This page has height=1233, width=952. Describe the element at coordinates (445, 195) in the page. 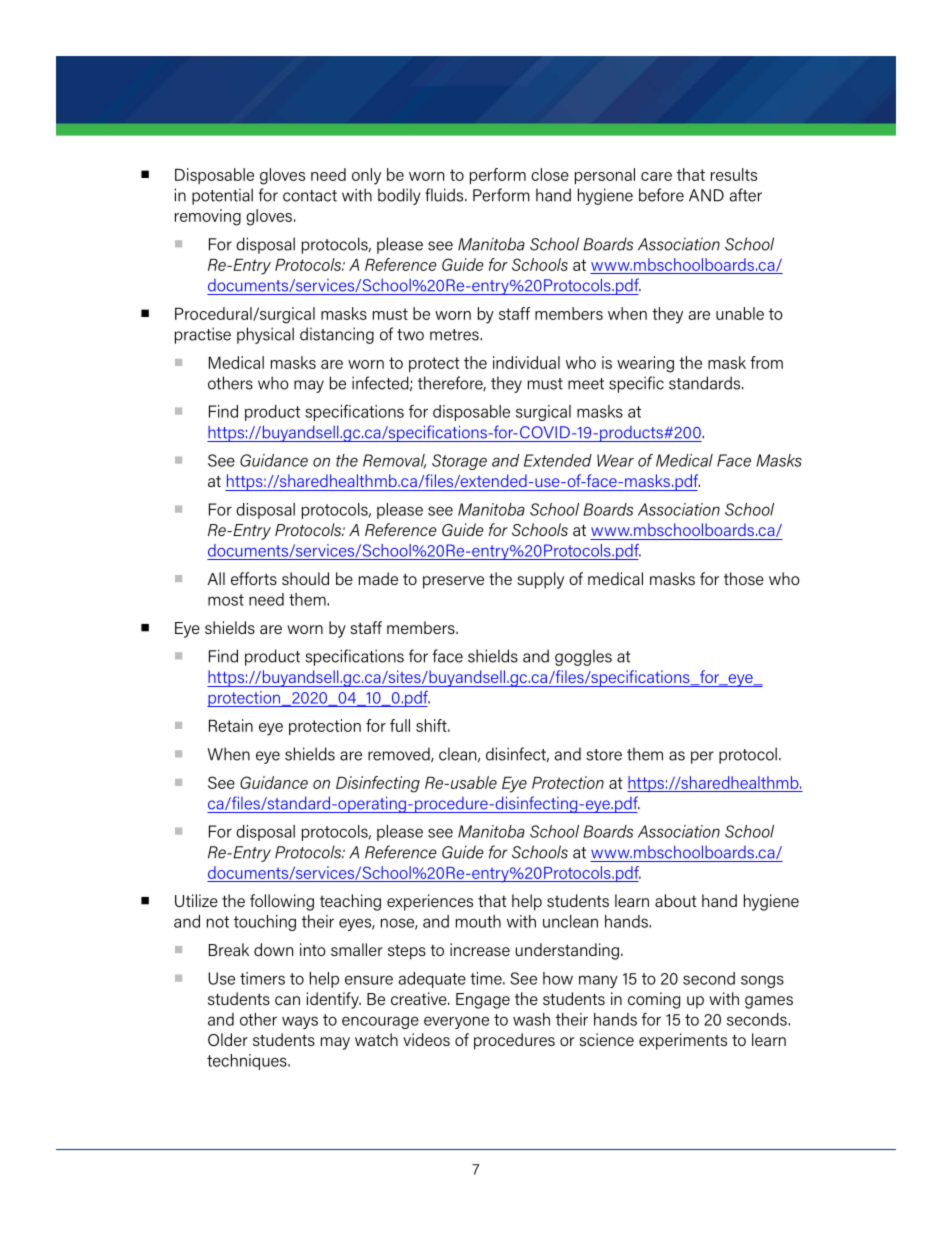

I see `fluids` at that location.
